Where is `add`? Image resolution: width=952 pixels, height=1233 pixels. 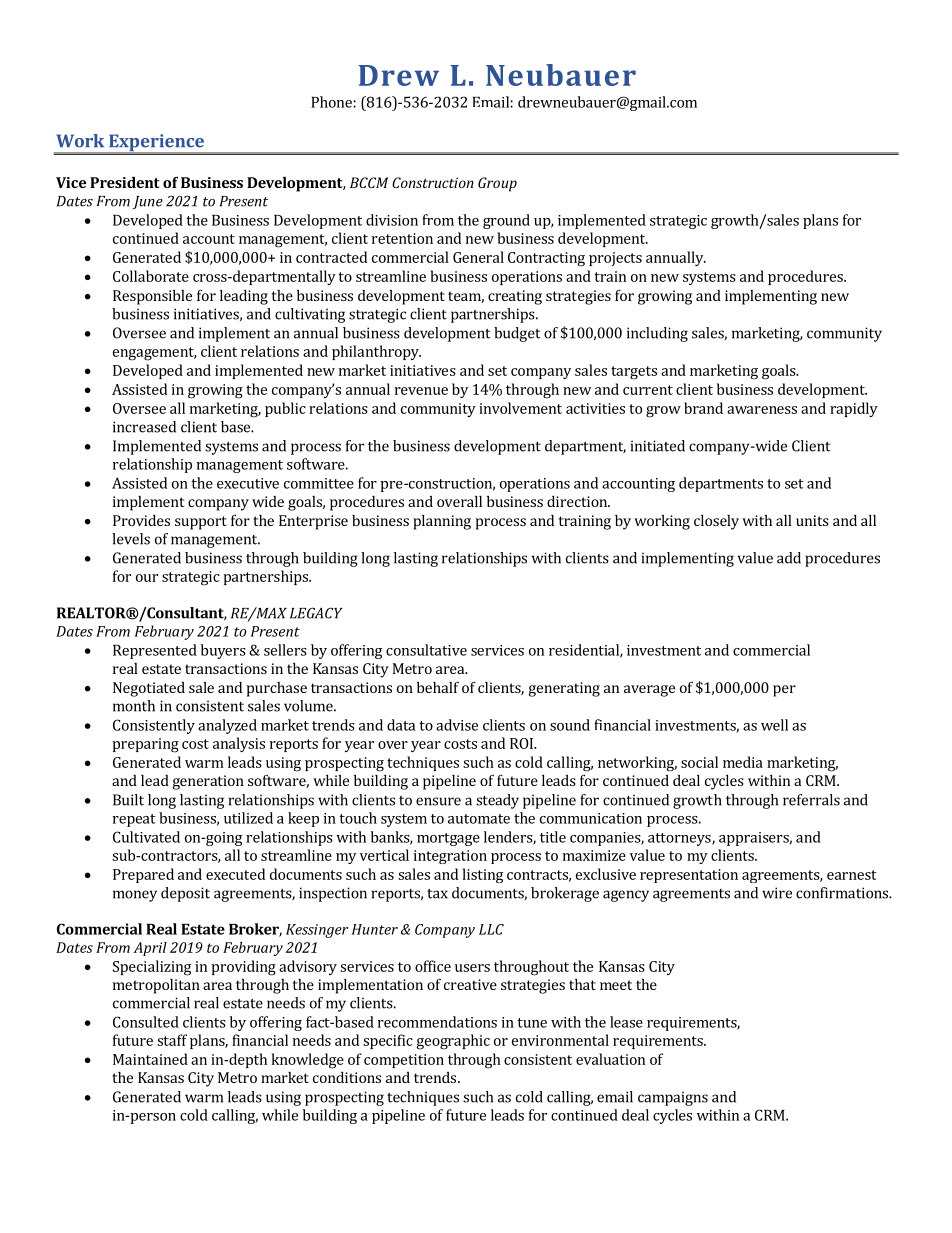 add is located at coordinates (789, 558).
